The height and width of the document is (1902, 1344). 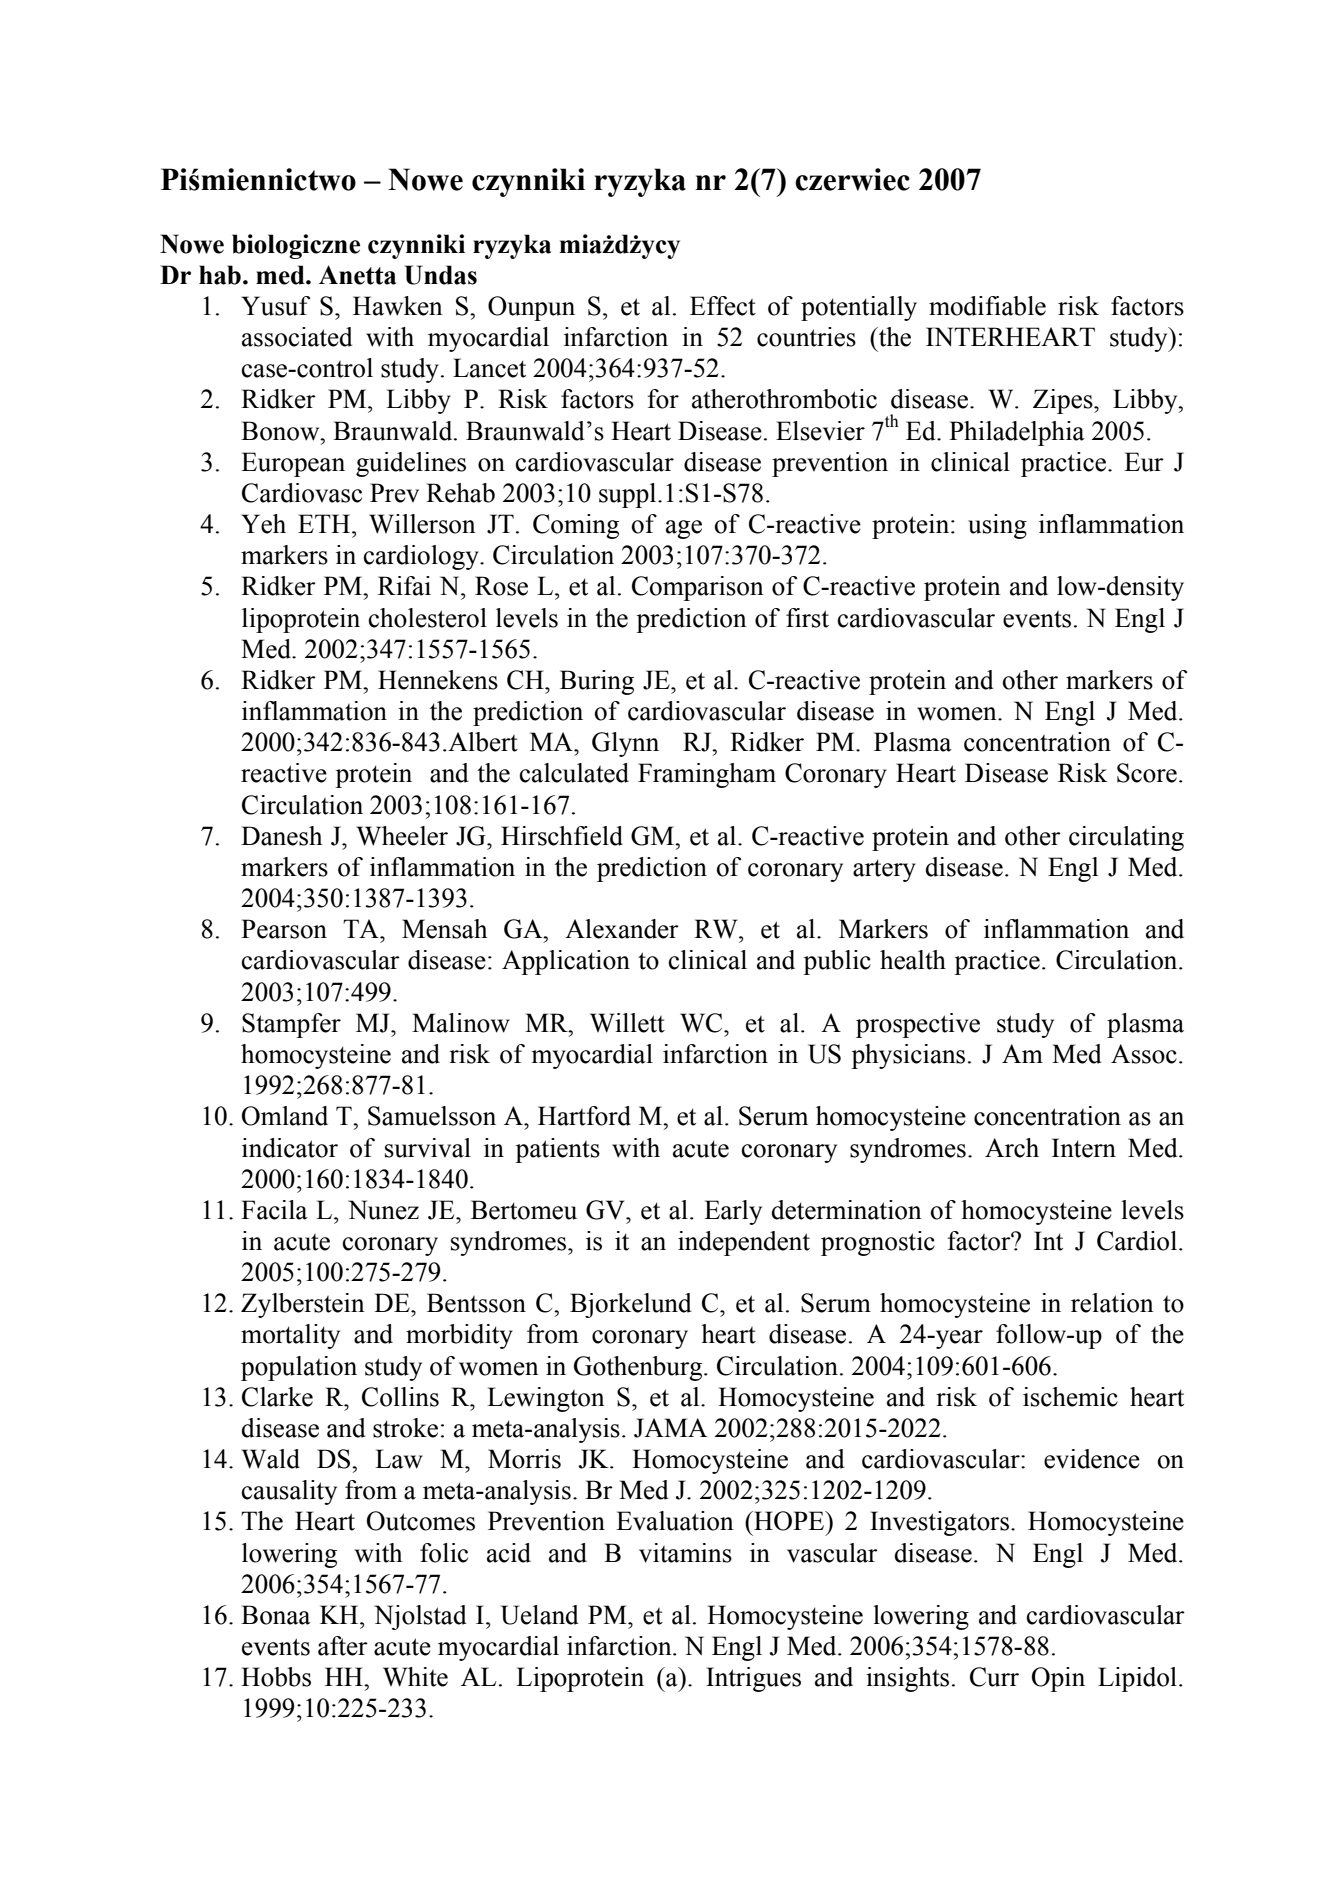 What do you see at coordinates (398, 306) in the document?
I see `Hawken` at bounding box center [398, 306].
